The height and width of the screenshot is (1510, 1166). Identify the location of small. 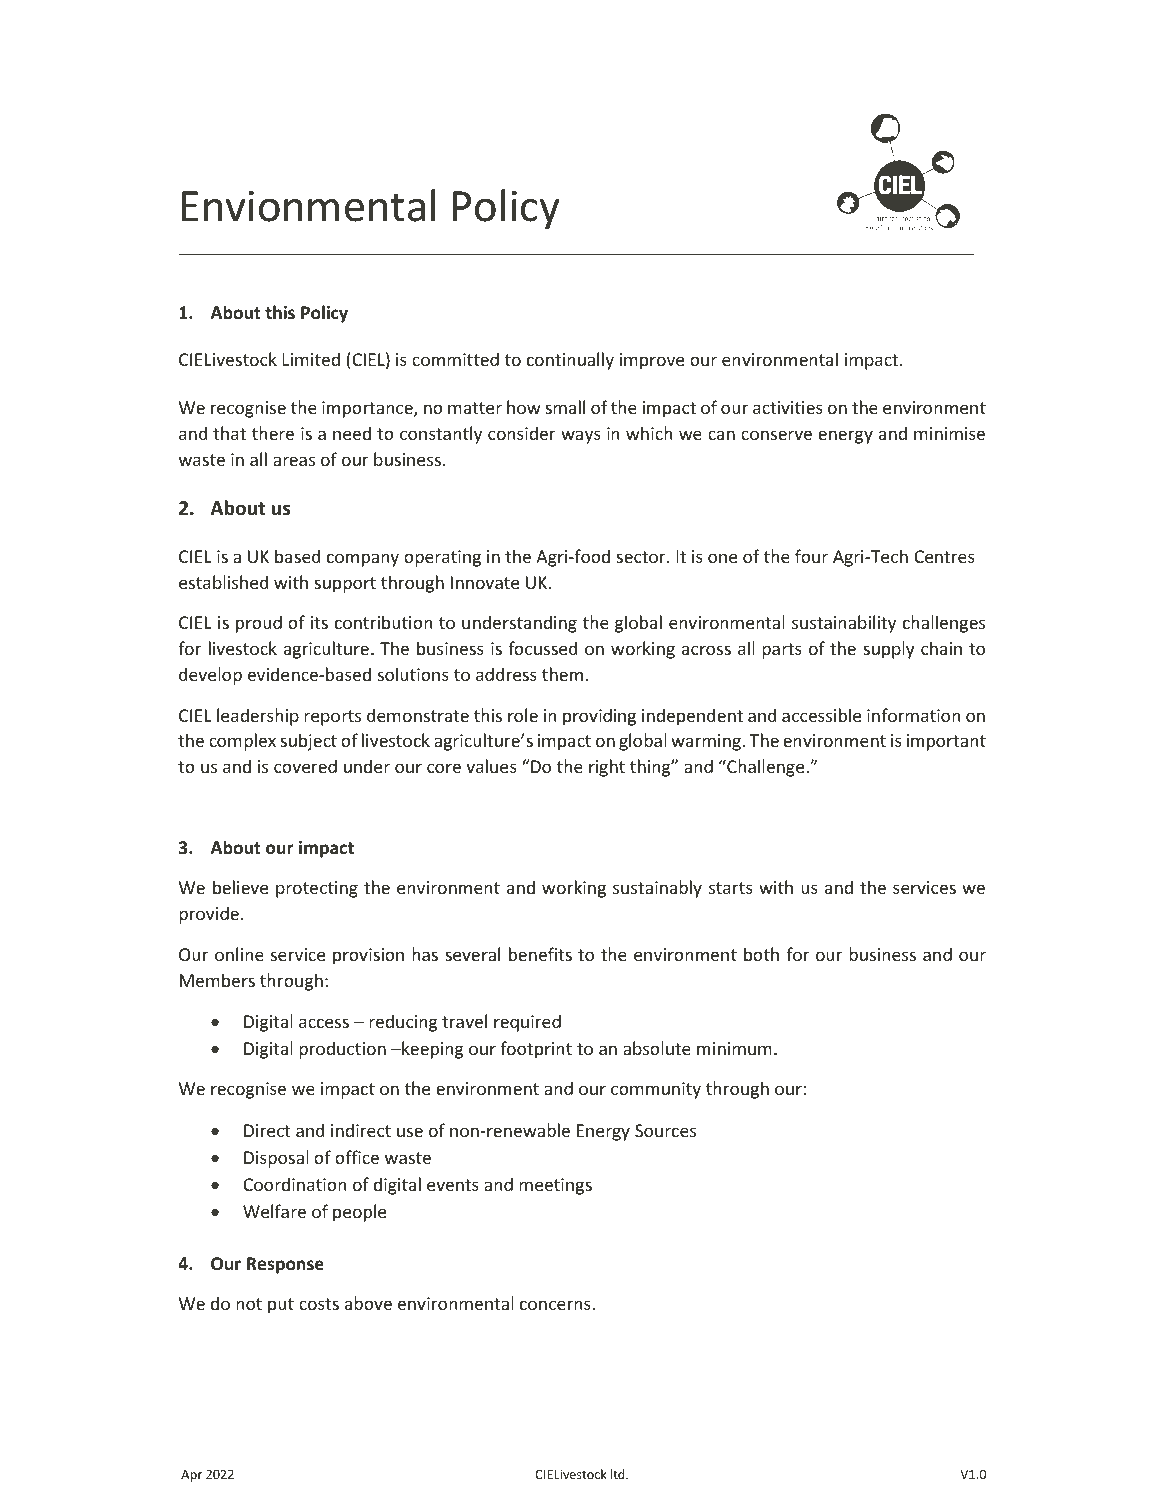
(565, 407).
